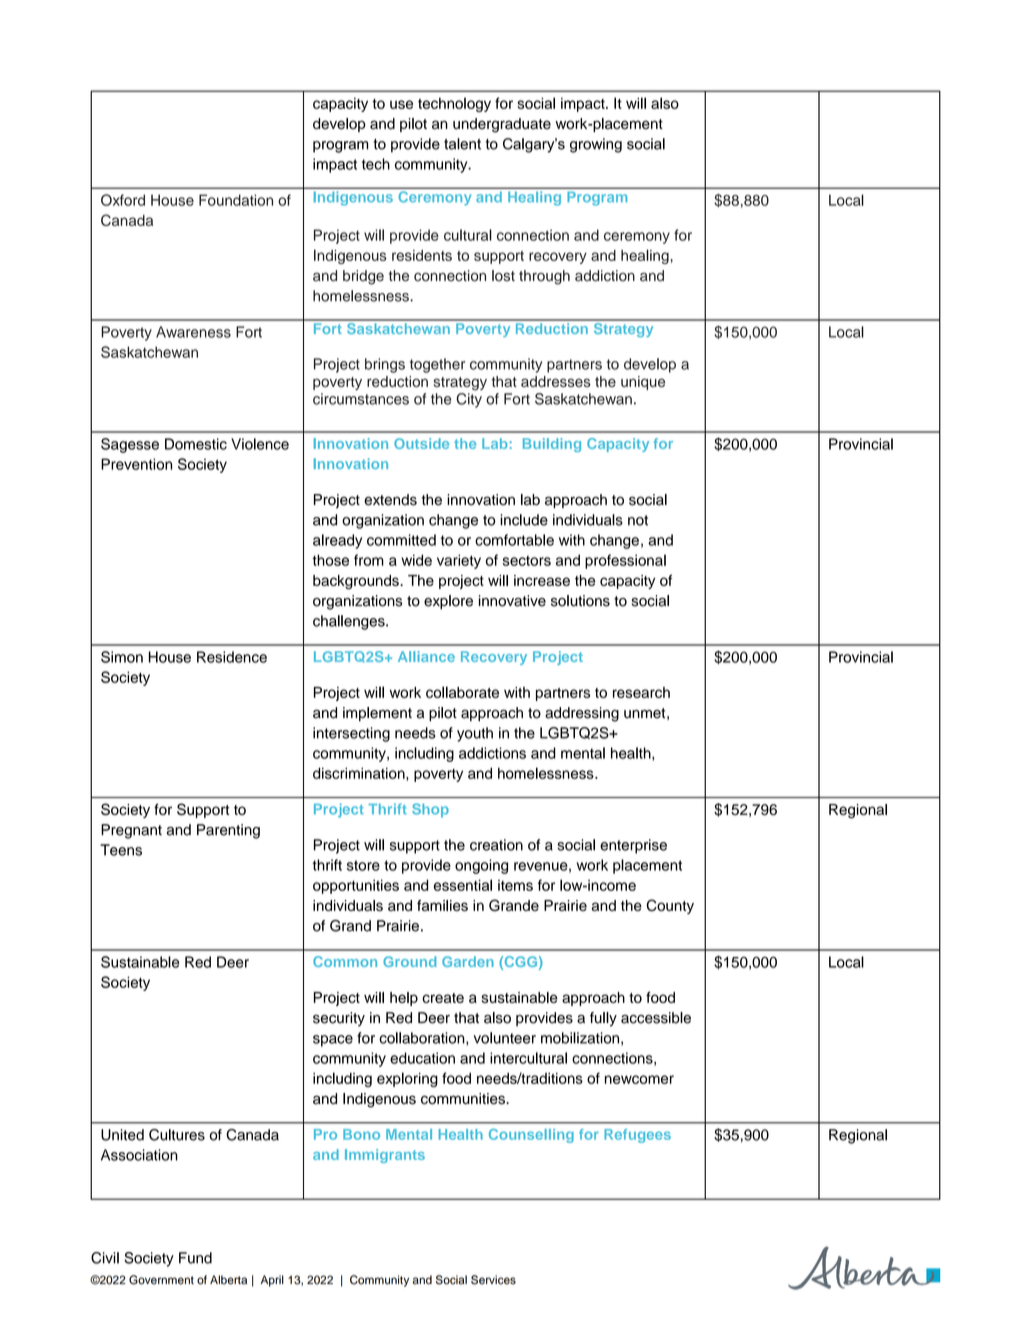 The image size is (1031, 1334). I want to click on Prevention, so click(136, 464).
